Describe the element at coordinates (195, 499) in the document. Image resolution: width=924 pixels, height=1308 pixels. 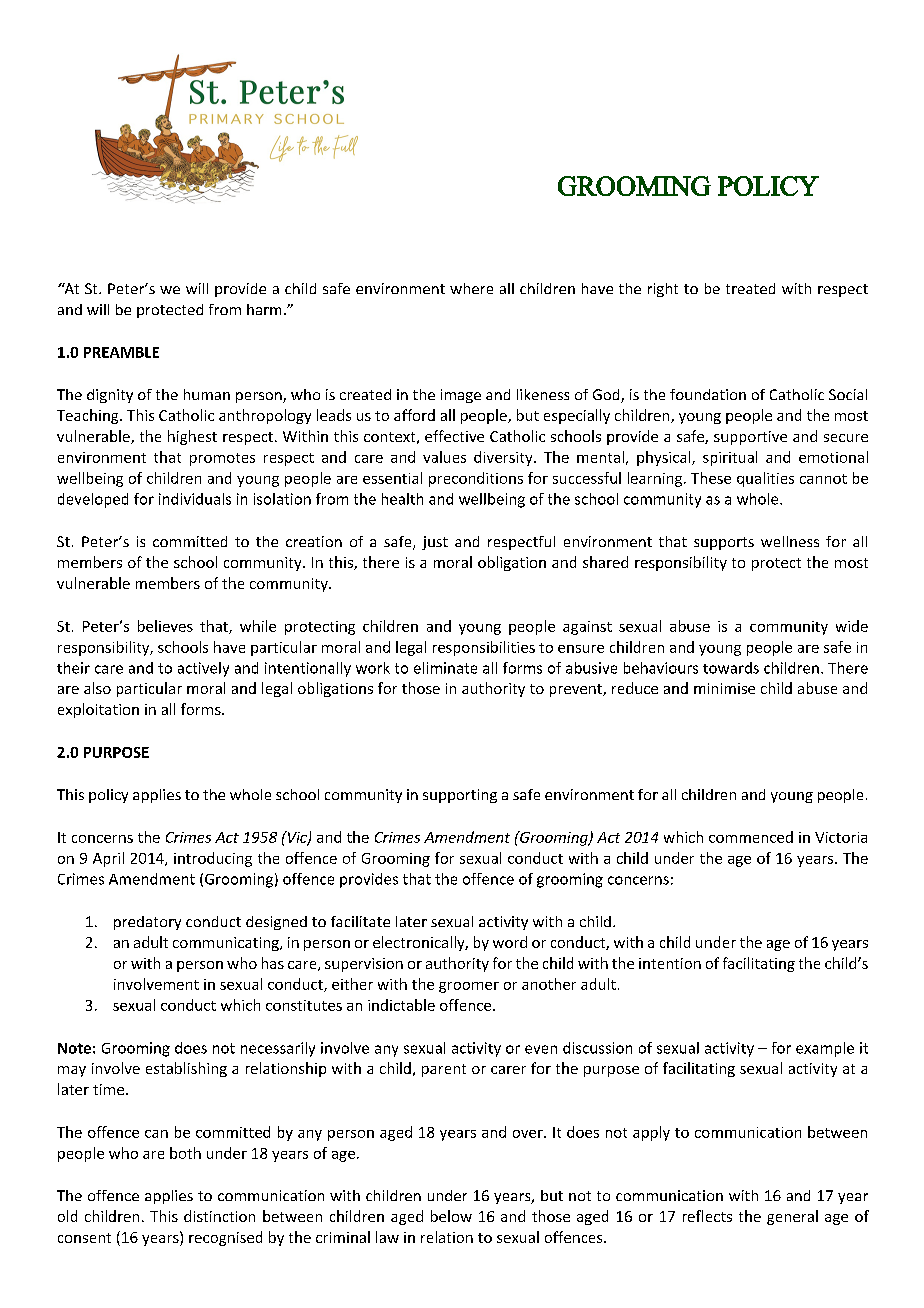
I see `individuals` at that location.
